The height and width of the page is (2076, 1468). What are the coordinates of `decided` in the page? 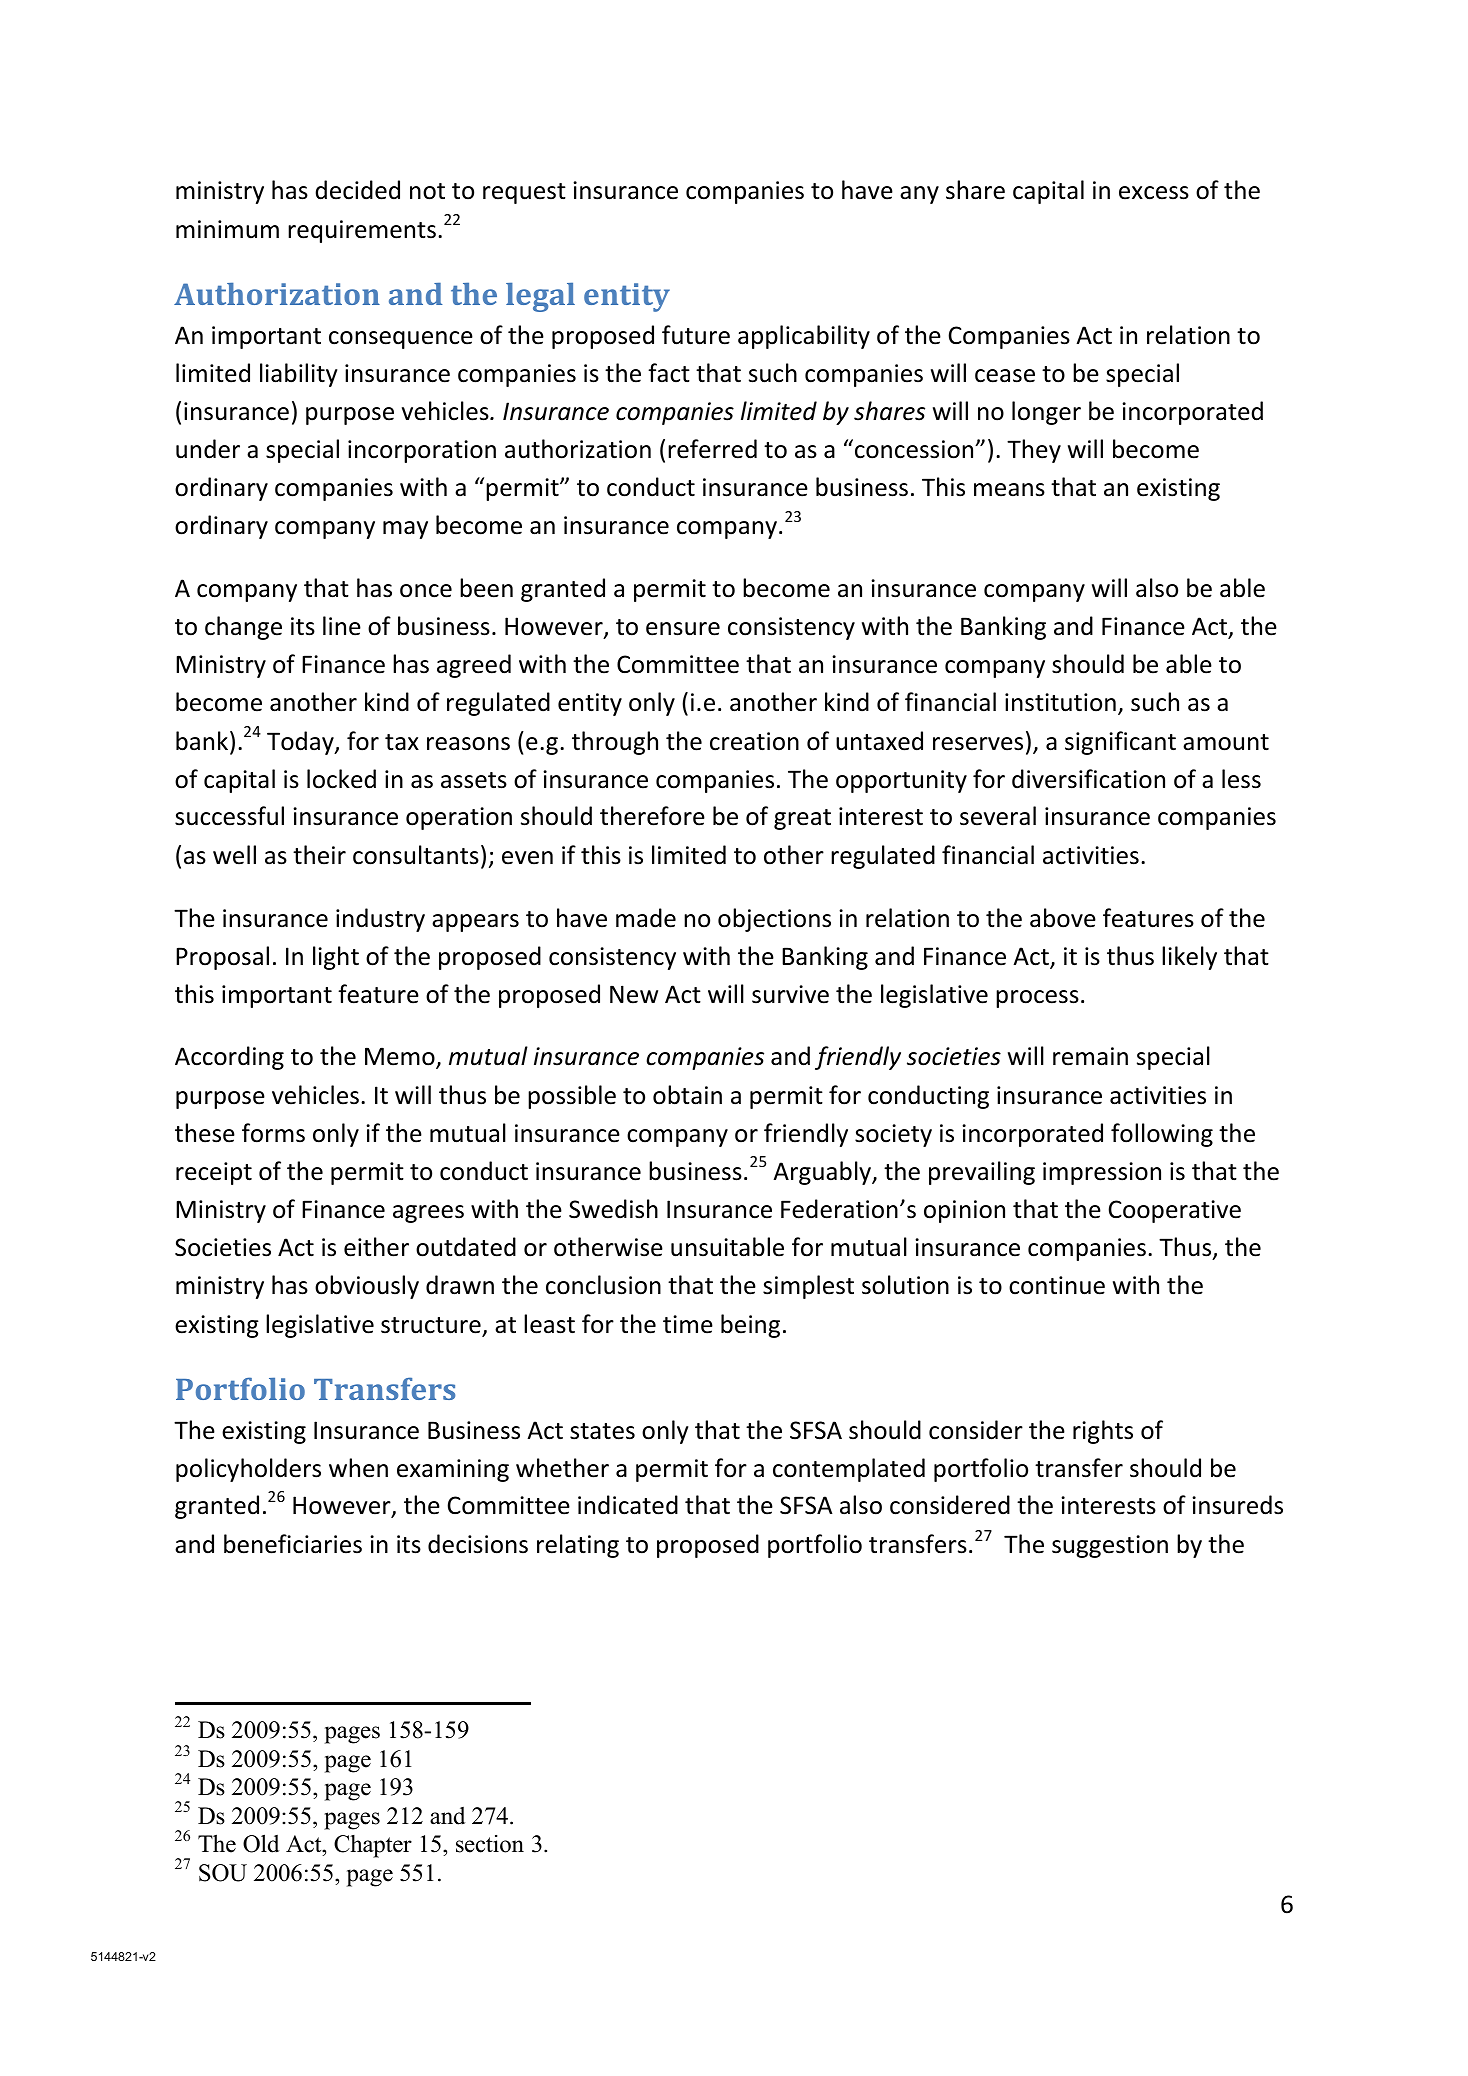 It's located at (357, 190).
